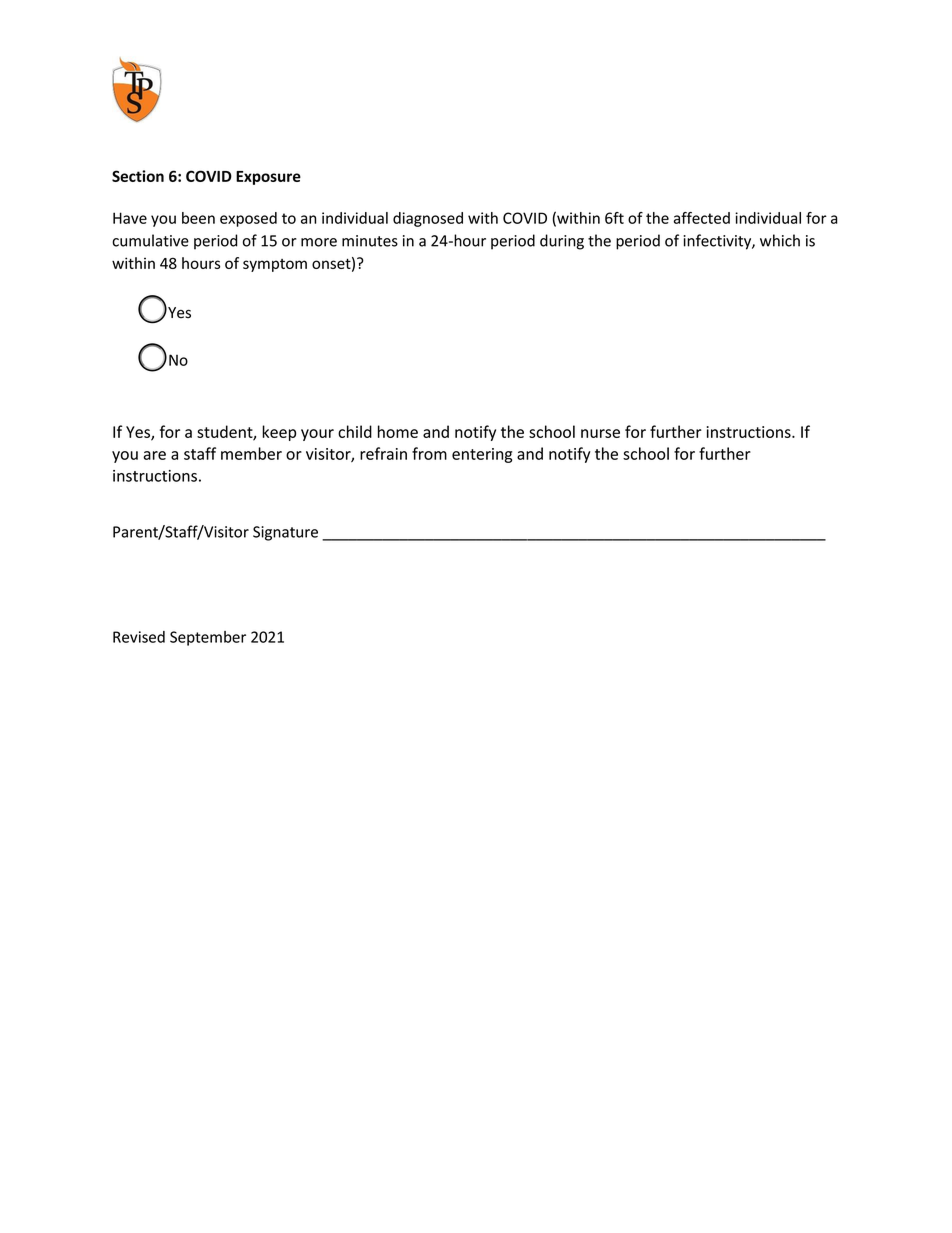  I want to click on nurse, so click(600, 433).
